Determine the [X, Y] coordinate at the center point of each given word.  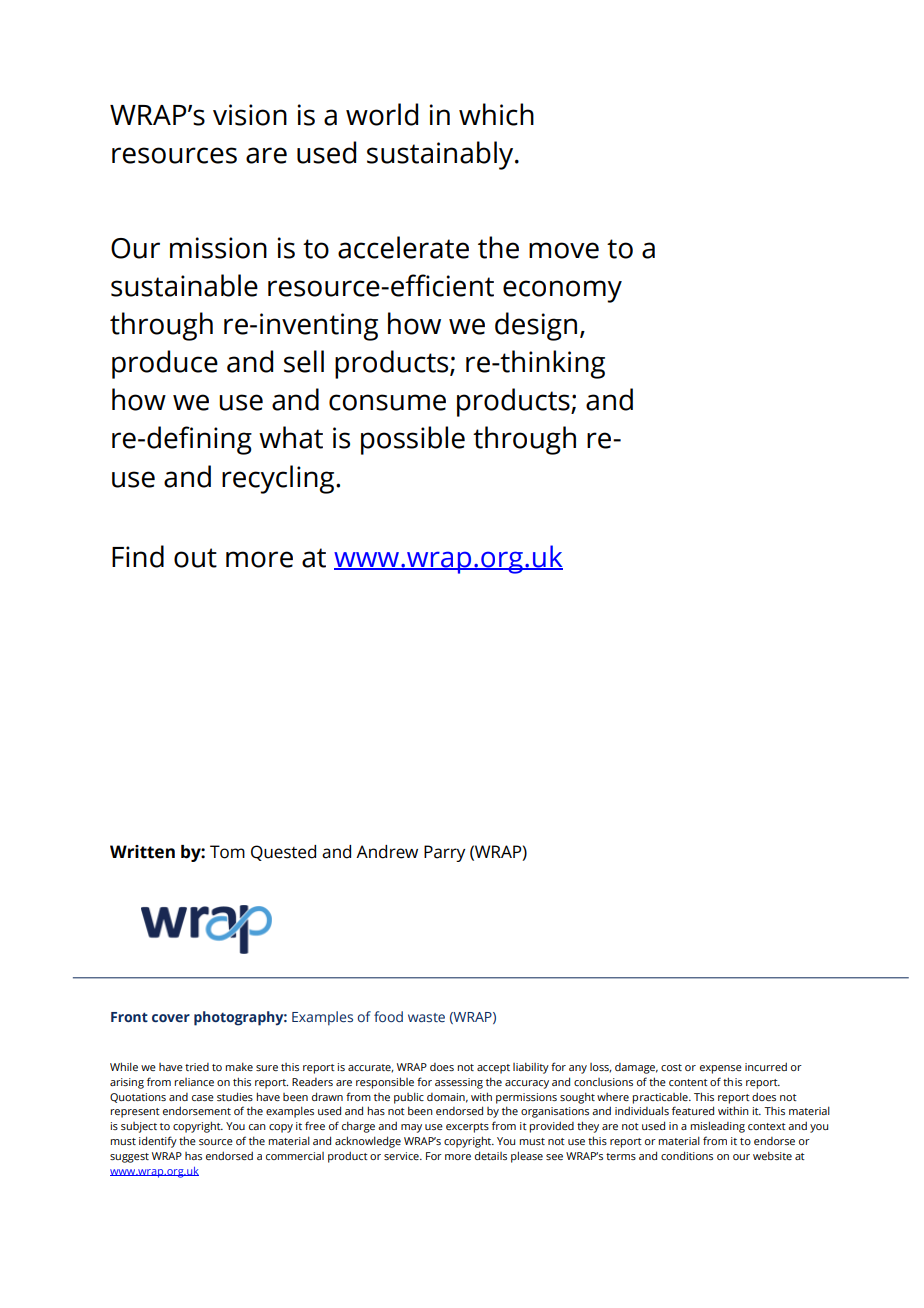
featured [693, 1110]
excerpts [467, 1128]
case [203, 1098]
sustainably [441, 155]
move [564, 250]
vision [250, 115]
